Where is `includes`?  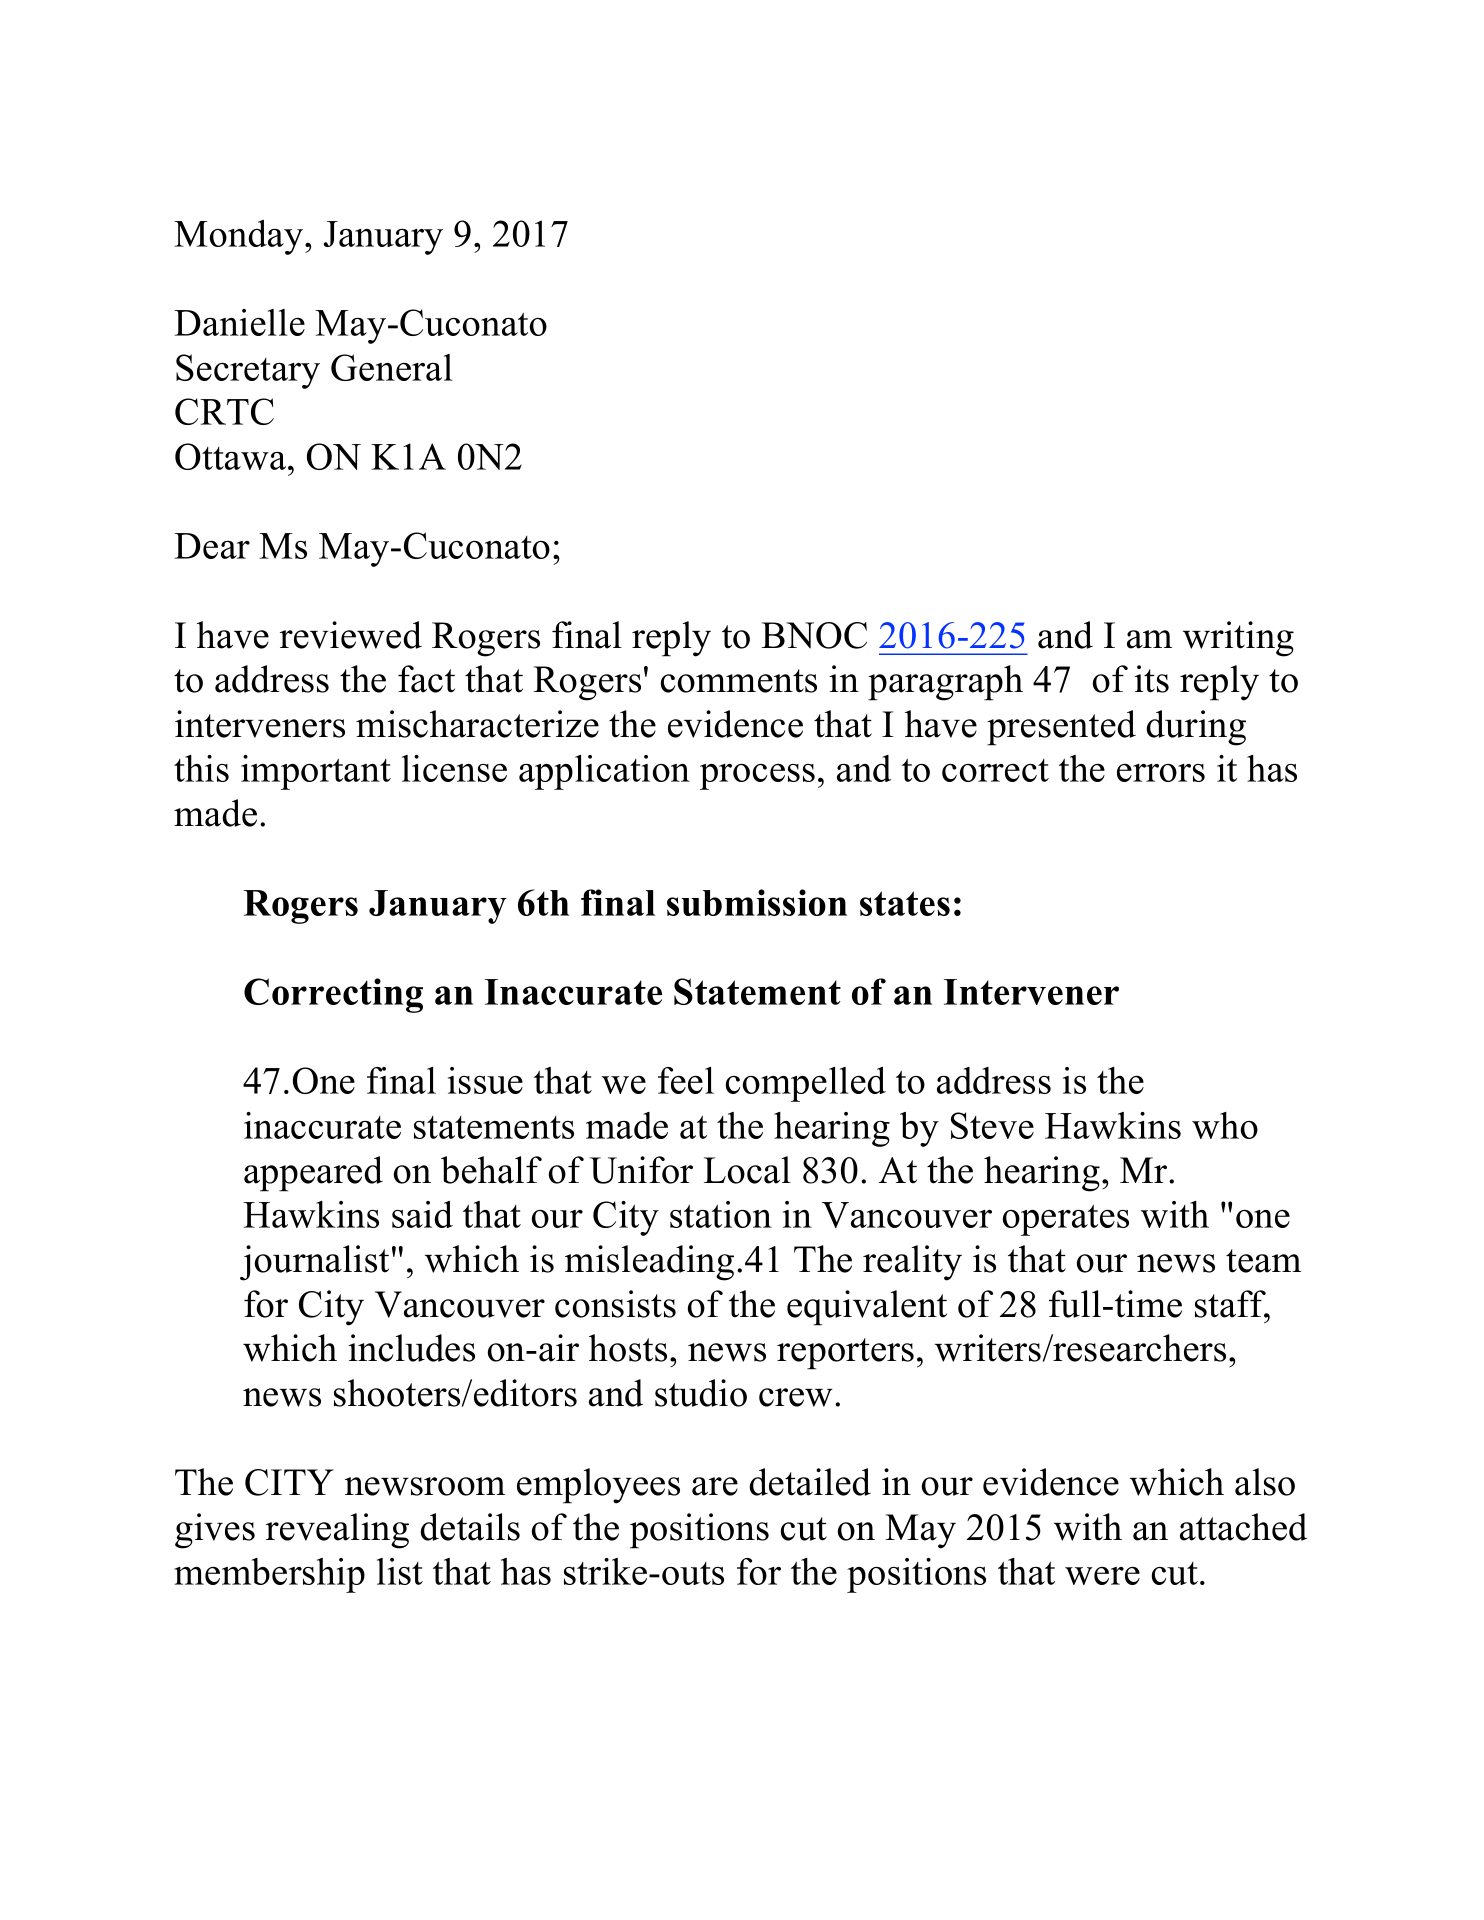
includes is located at coordinates (412, 1348).
